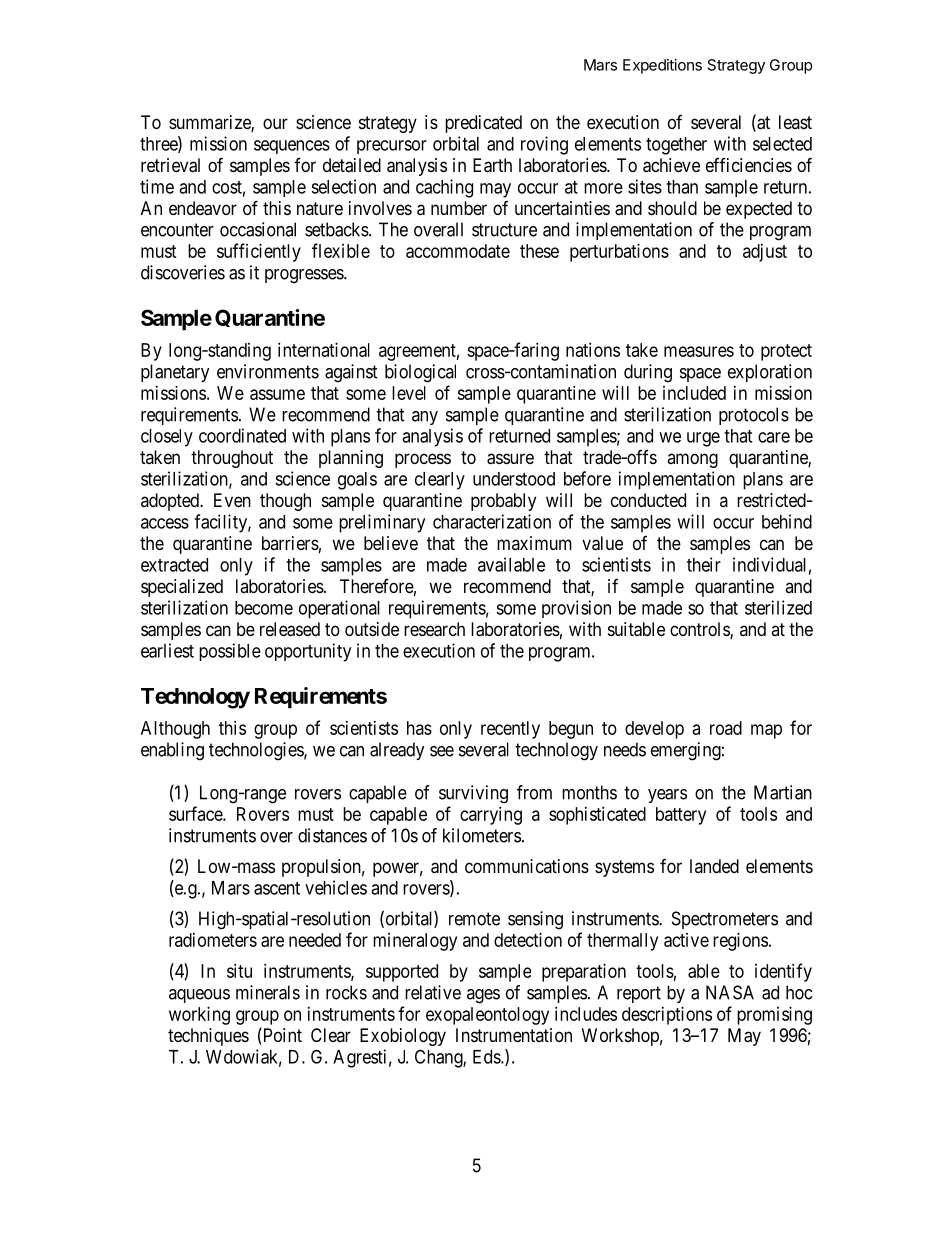 This document has width=952, height=1233. I want to click on working, so click(199, 1016).
